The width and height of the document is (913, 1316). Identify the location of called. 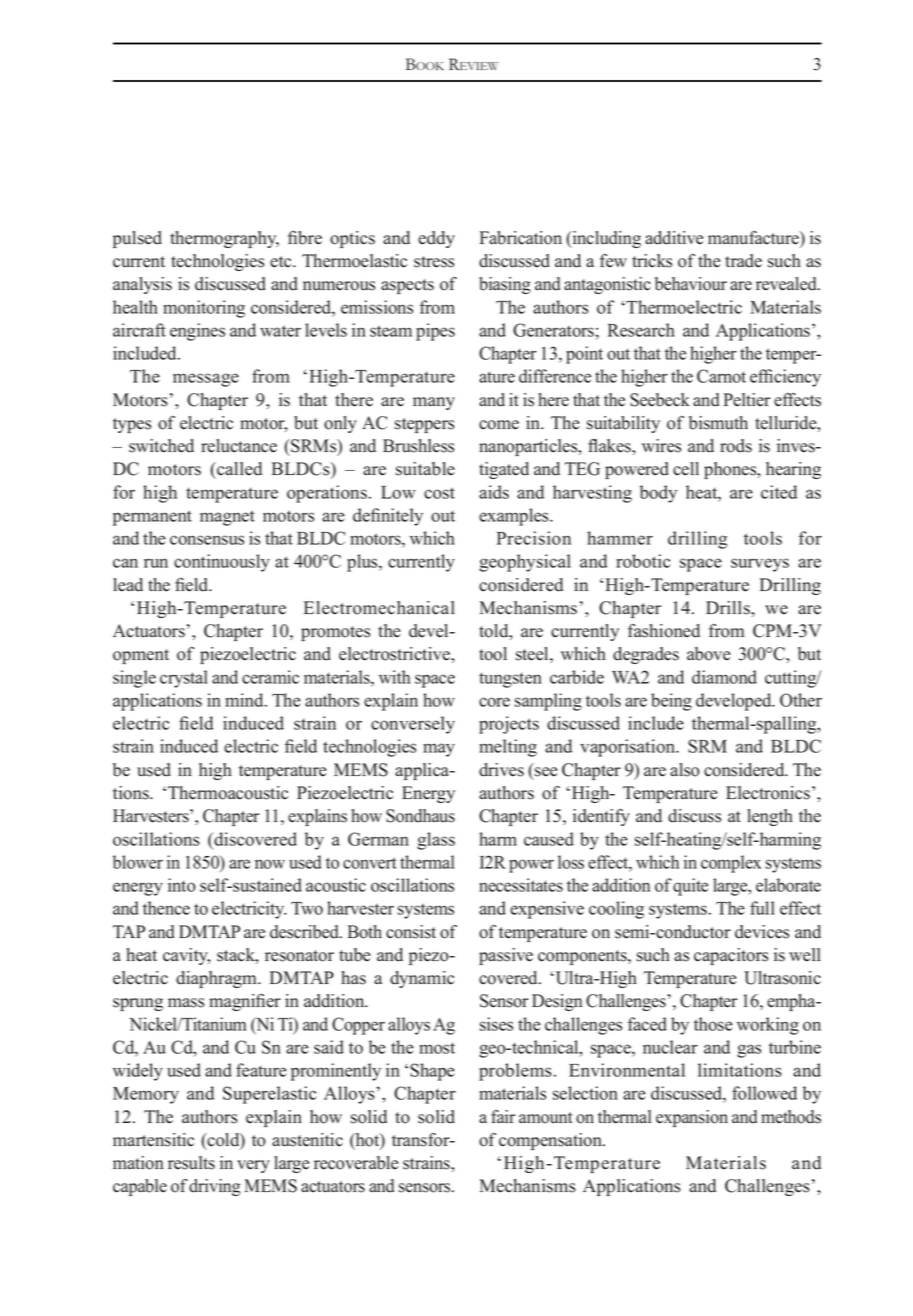
(238, 469).
